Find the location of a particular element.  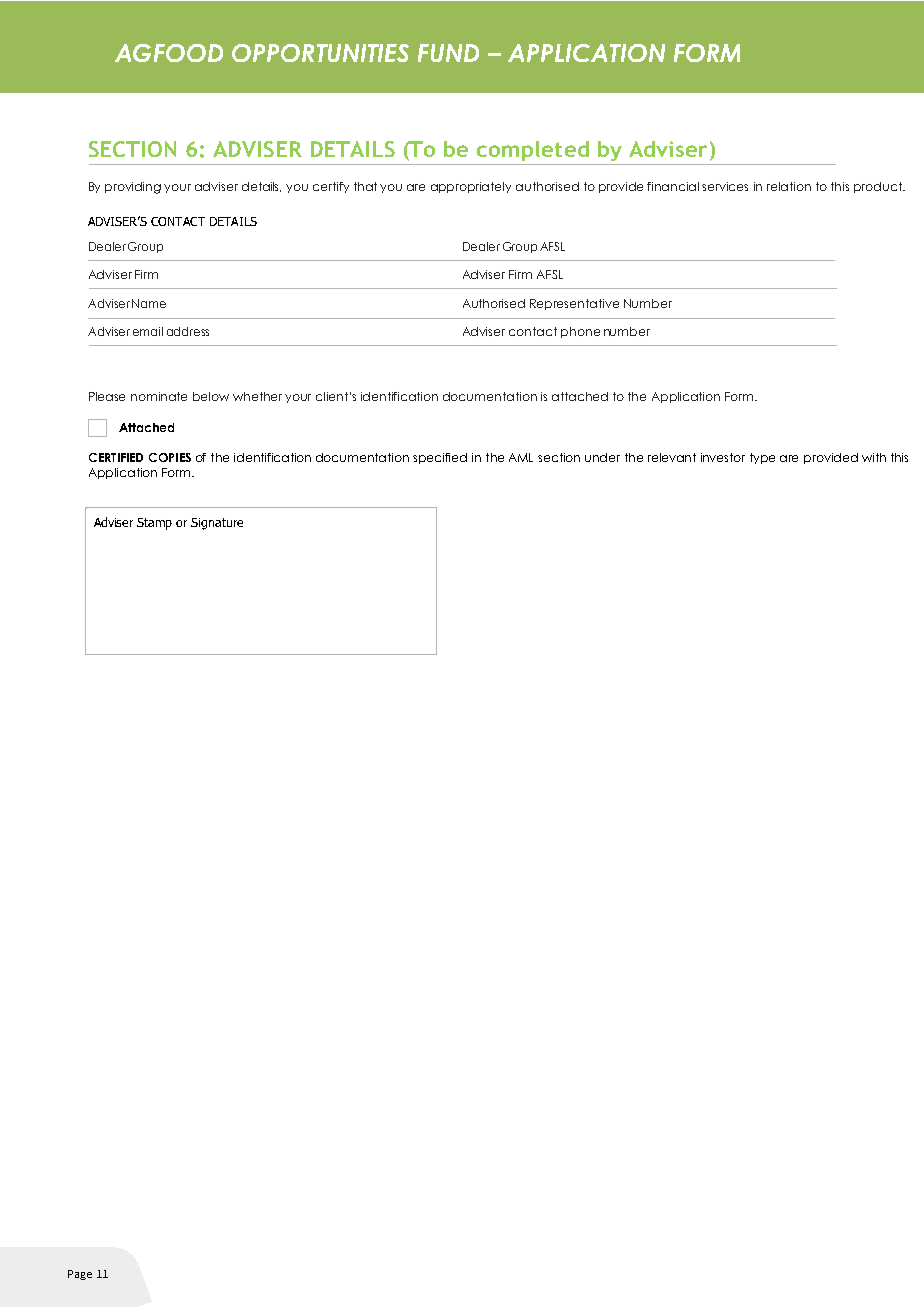

FUND is located at coordinates (448, 53).
